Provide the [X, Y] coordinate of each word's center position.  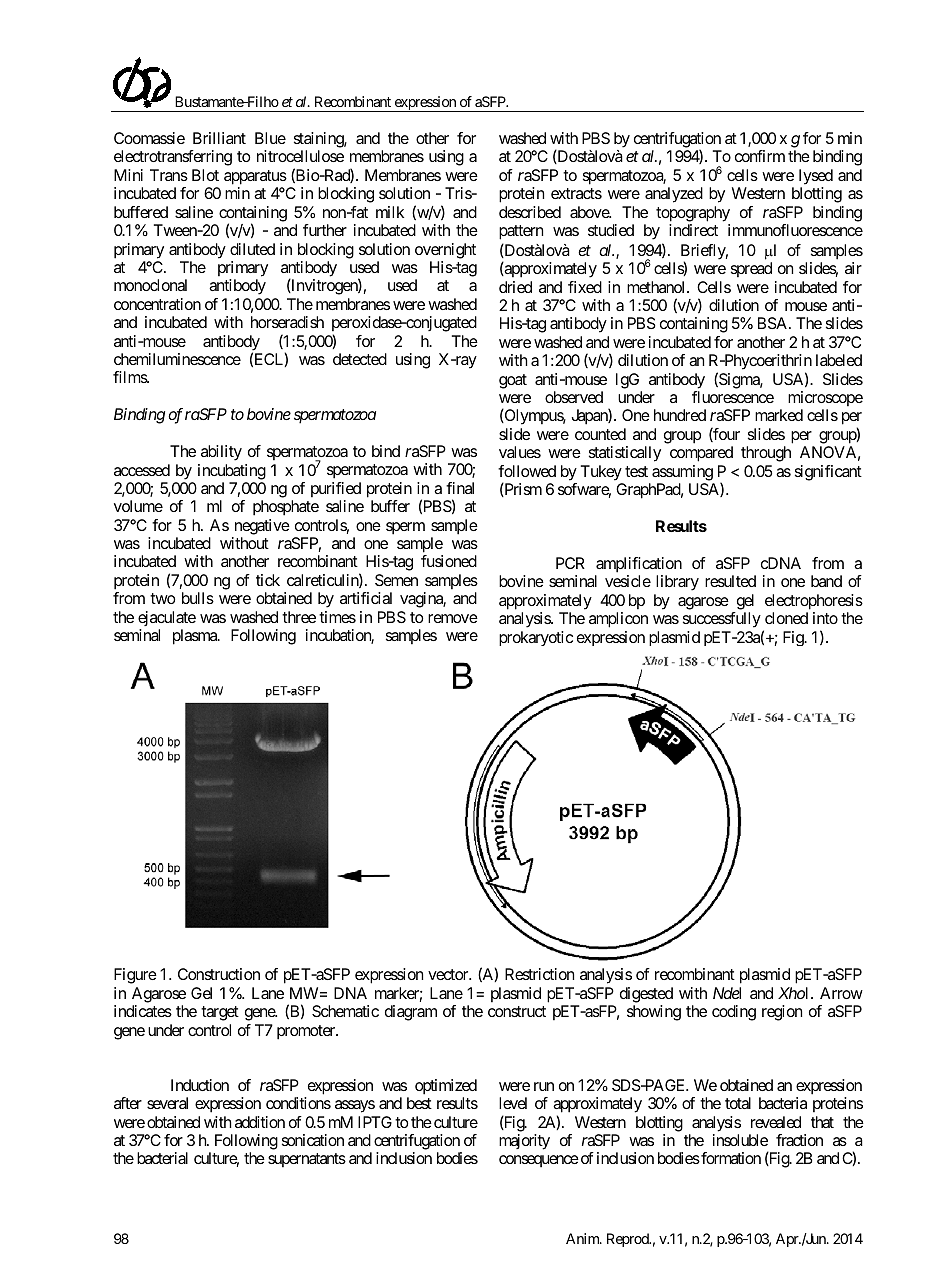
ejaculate [167, 618]
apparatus [255, 177]
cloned [786, 618]
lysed [816, 177]
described [530, 212]
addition [260, 1122]
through [766, 454]
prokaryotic [536, 638]
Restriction [539, 974]
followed [527, 471]
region [782, 1013]
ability [221, 453]
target [220, 1013]
